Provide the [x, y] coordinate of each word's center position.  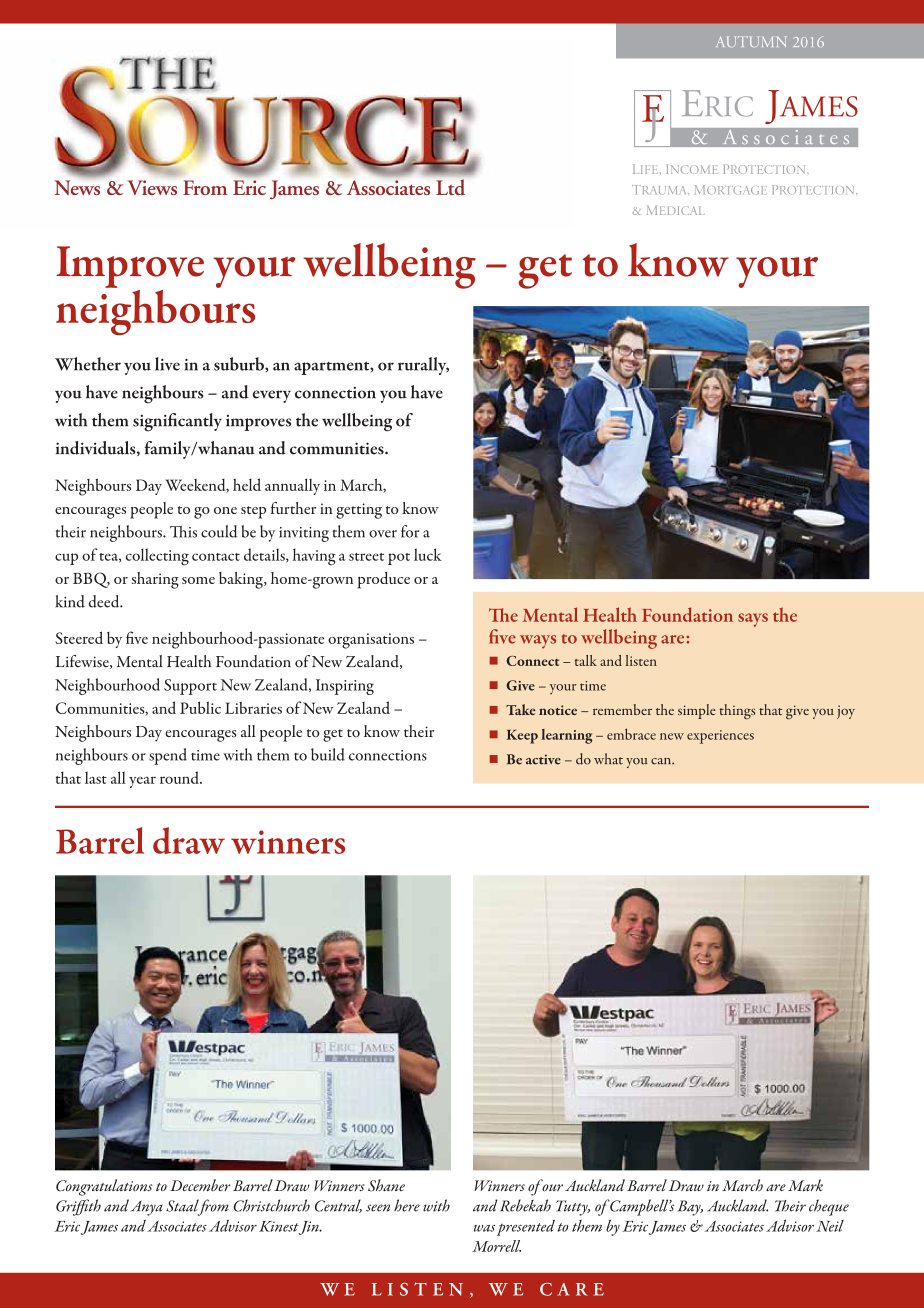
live [167, 364]
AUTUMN [751, 41]
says [753, 620]
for [410, 531]
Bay [690, 1208]
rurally [423, 366]
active [543, 759]
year [142, 782]
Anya [147, 1208]
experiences [720, 737]
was [484, 1228]
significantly [177, 422]
